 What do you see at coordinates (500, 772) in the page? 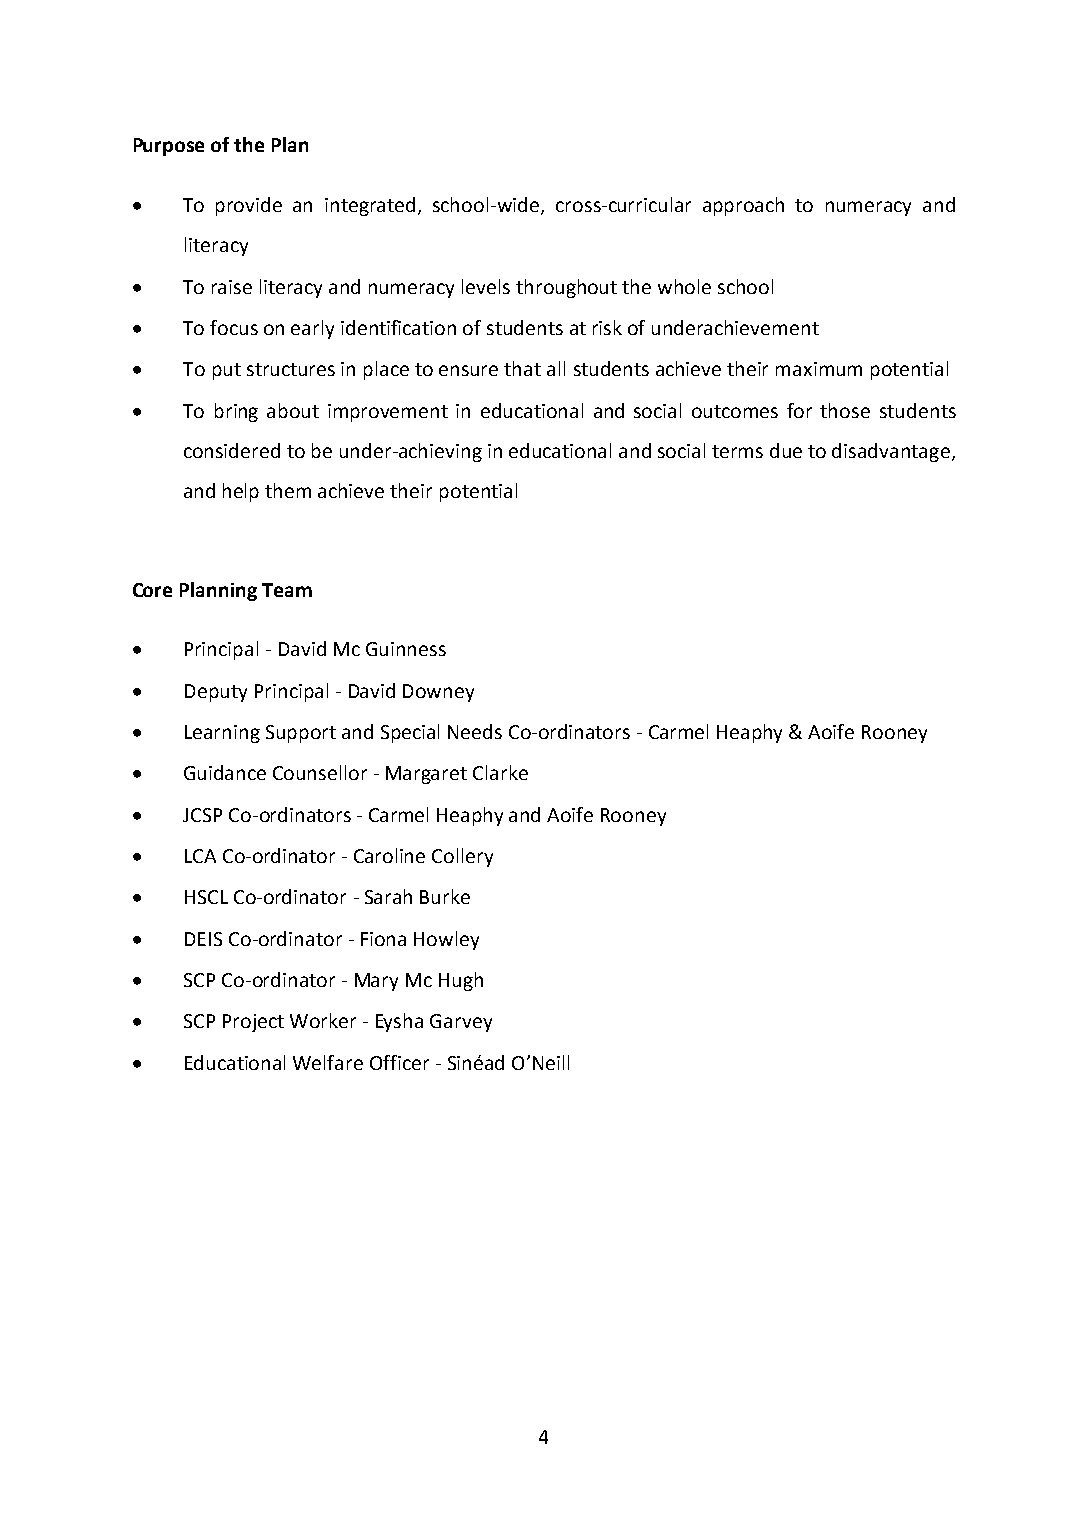
I see `Clarke` at bounding box center [500, 772].
